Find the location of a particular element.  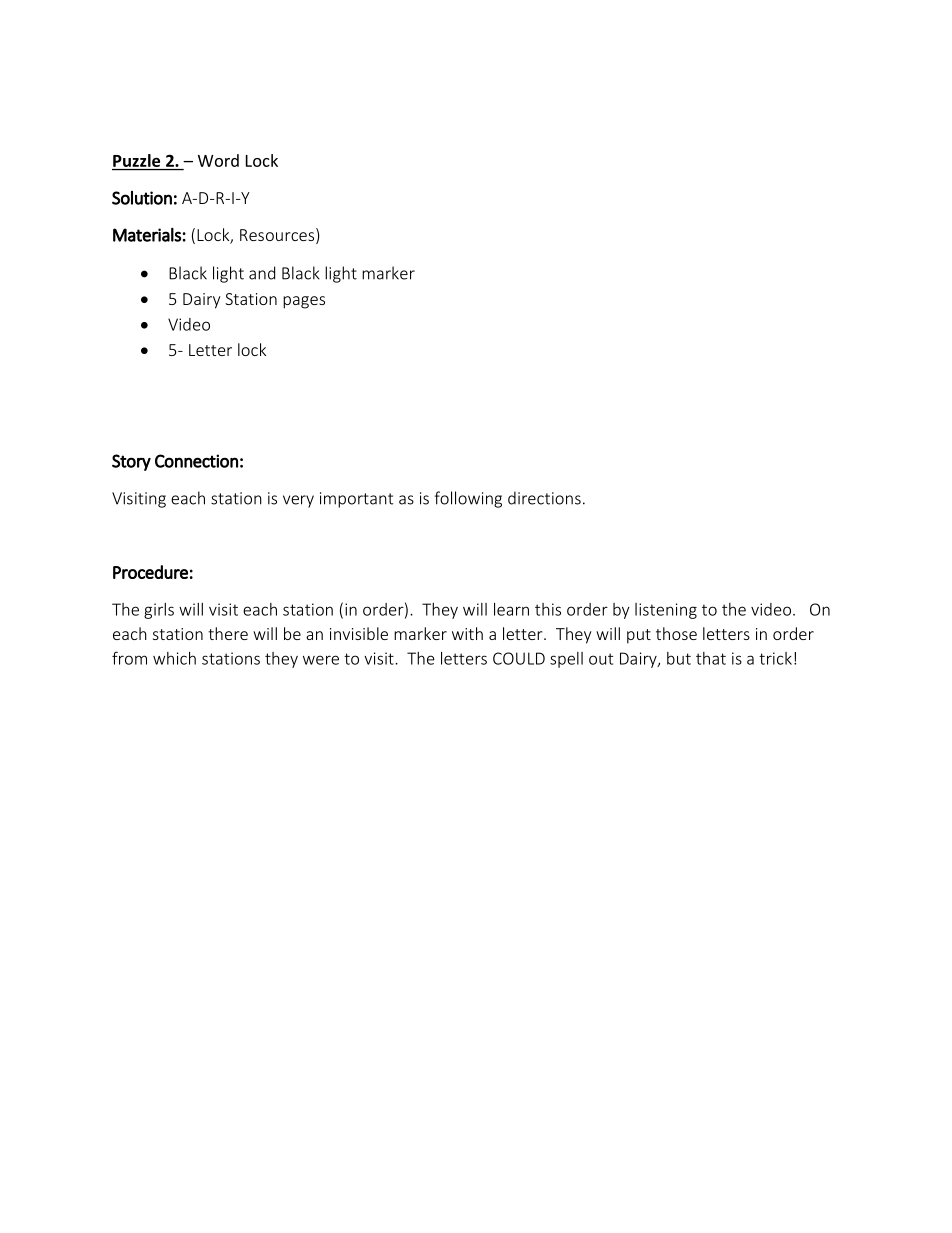

important is located at coordinates (356, 500).
